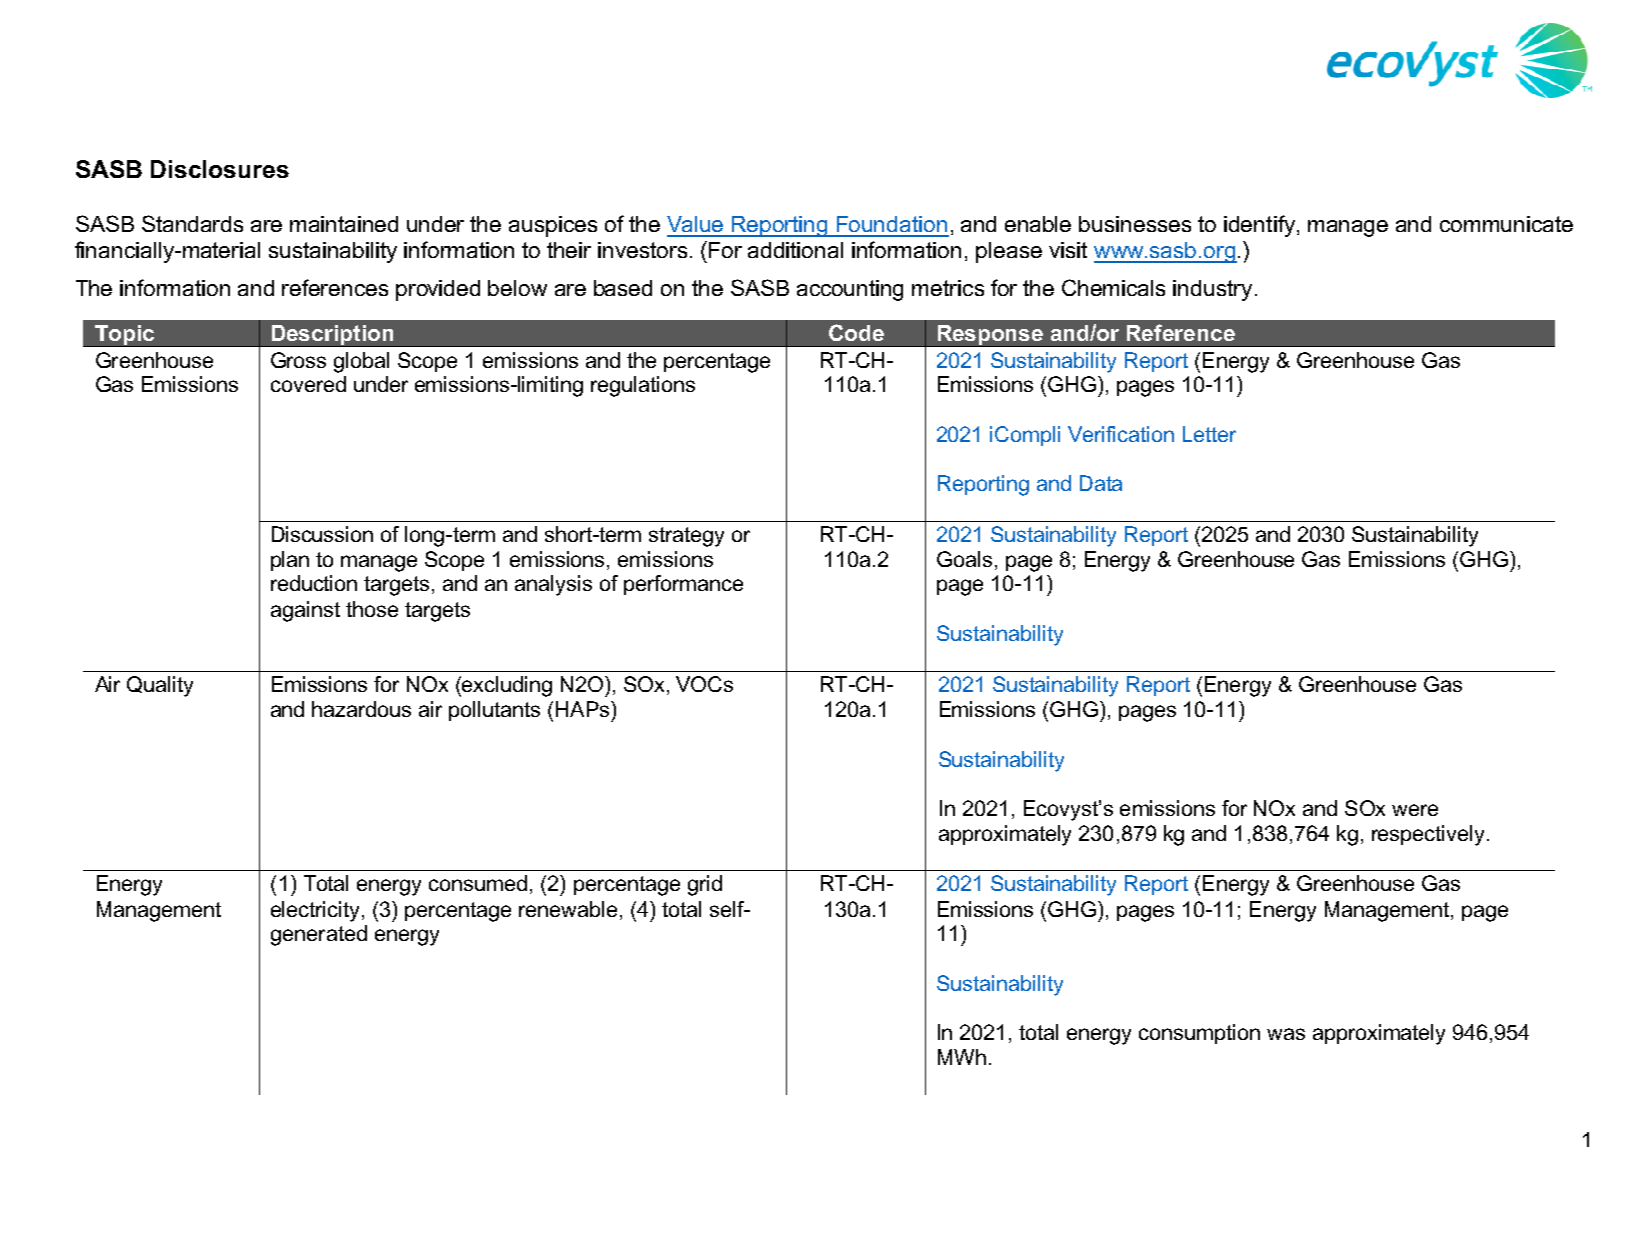 The width and height of the image is (1628, 1258). Describe the element at coordinates (795, 250) in the image. I see `additional` at that location.
